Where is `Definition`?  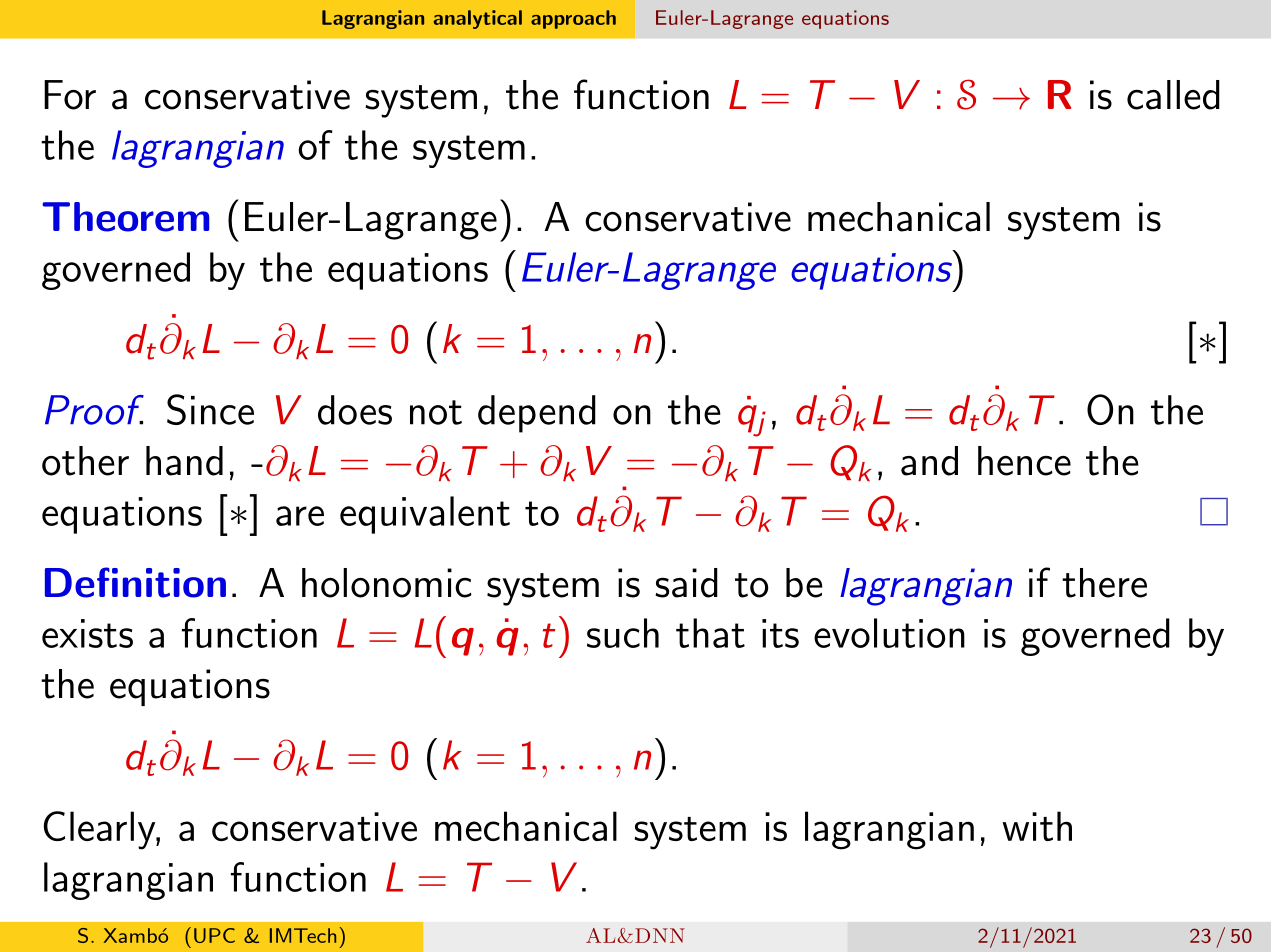
Definition is located at coordinates (135, 582).
